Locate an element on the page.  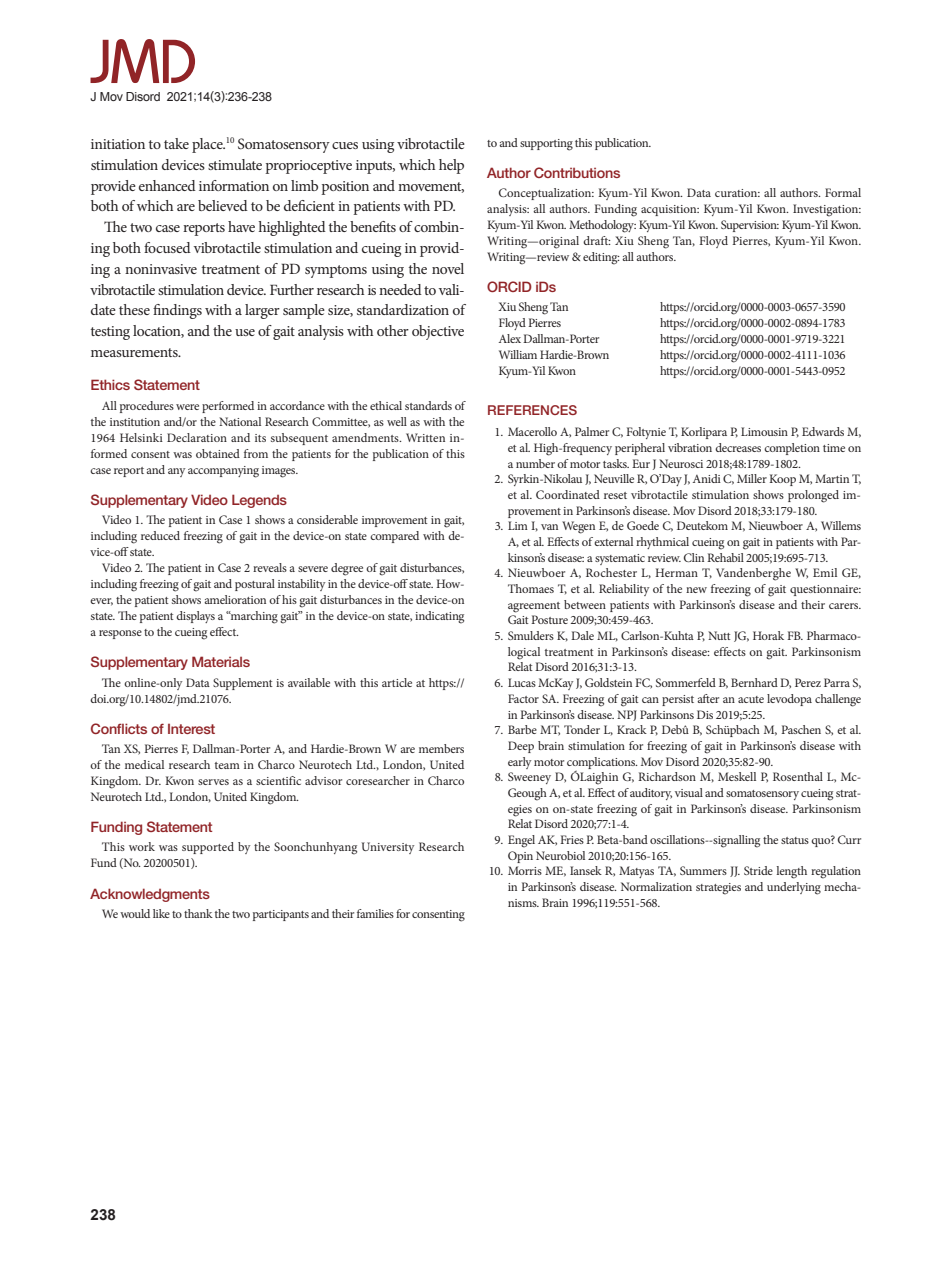
stimulate is located at coordinates (235, 164).
